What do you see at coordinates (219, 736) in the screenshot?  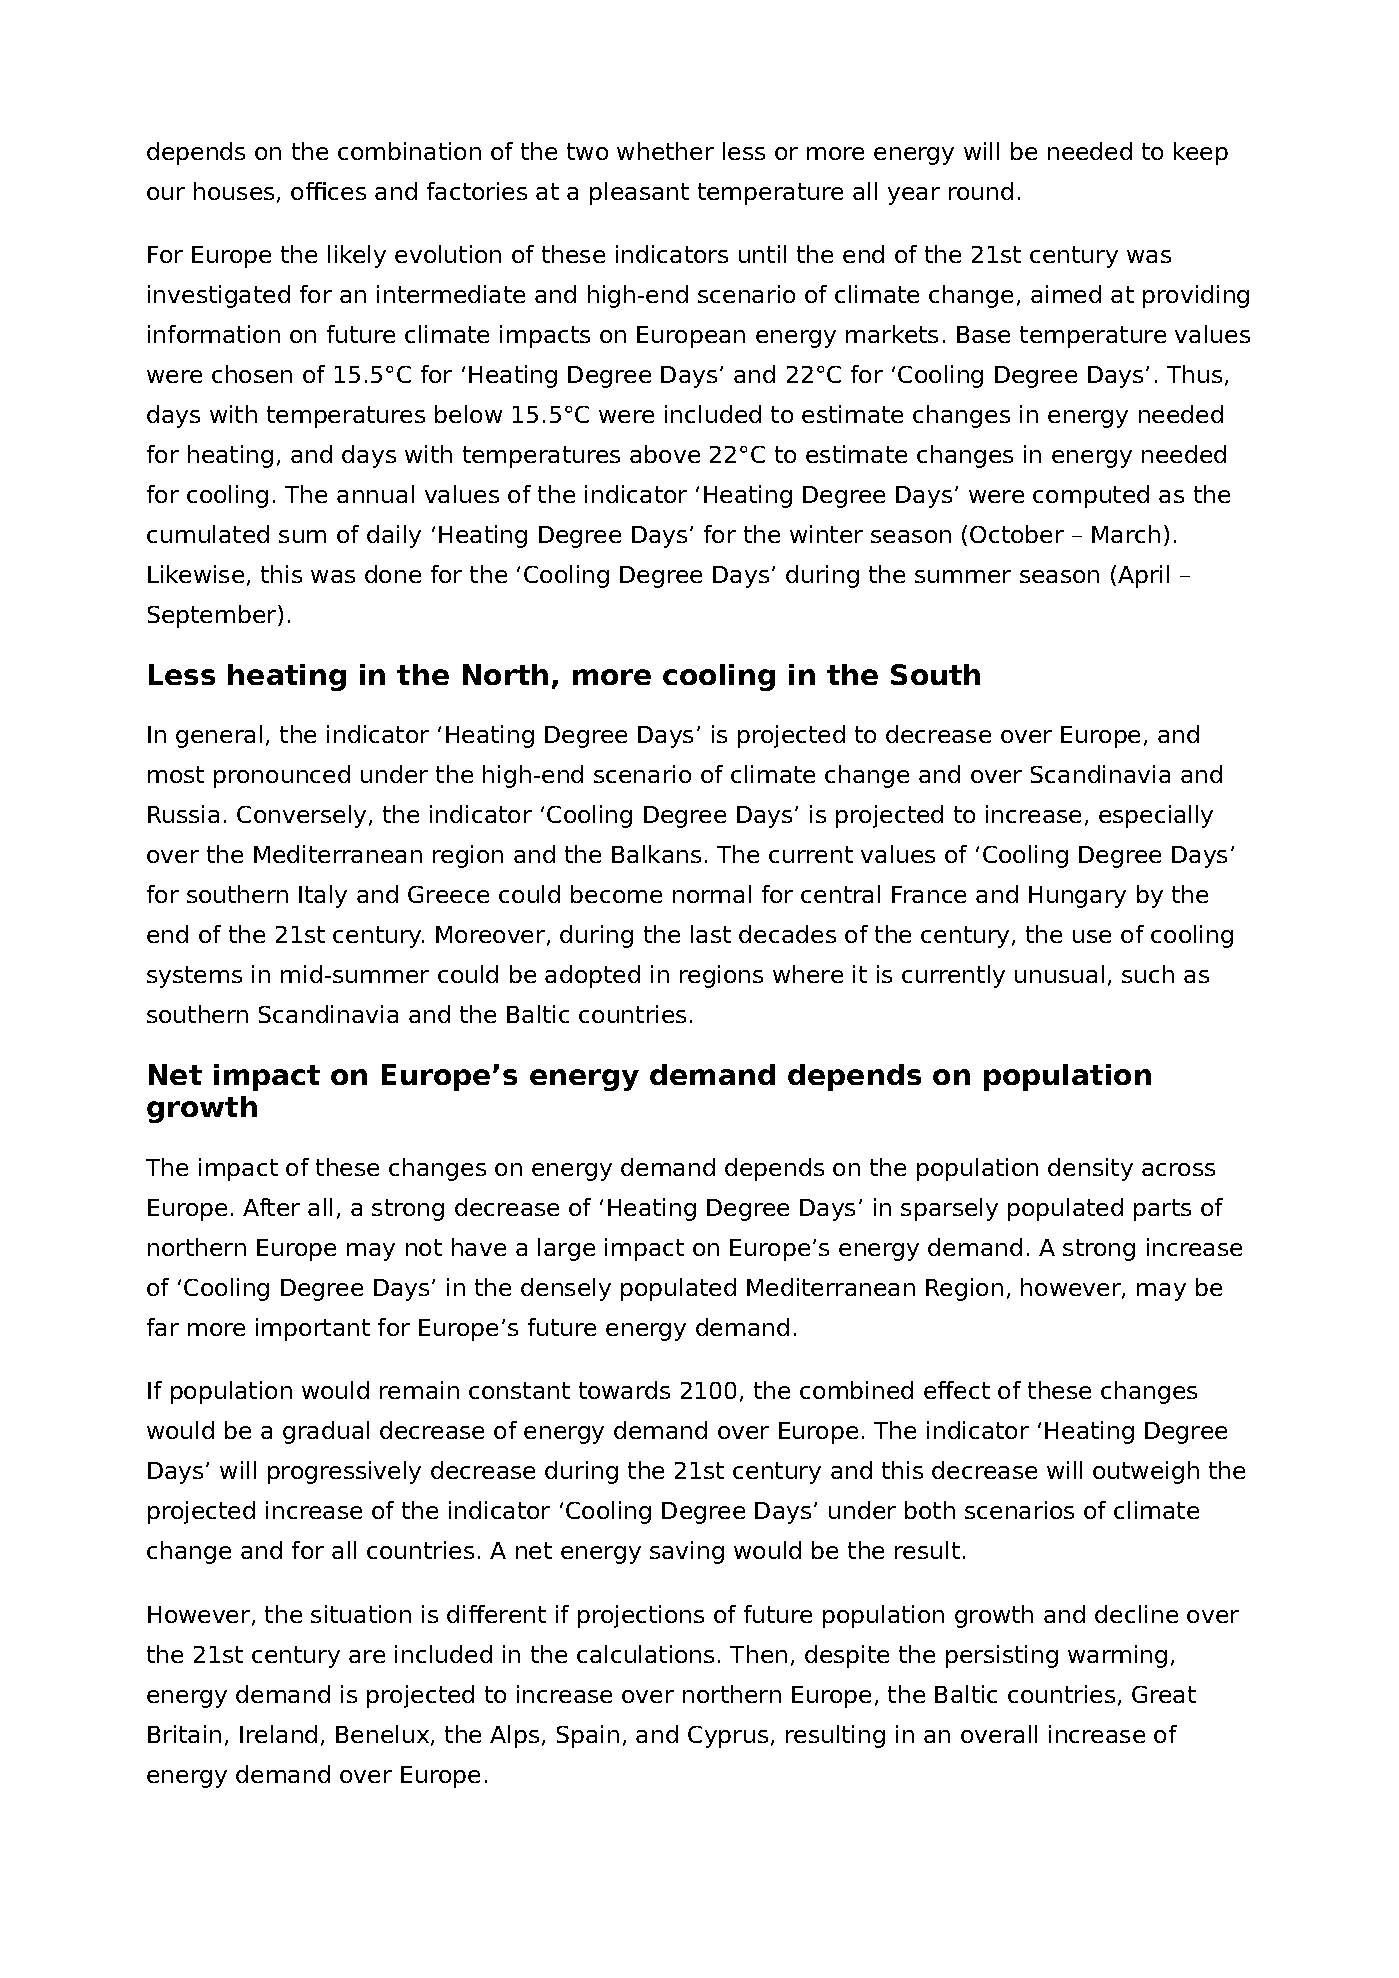 I see `general` at bounding box center [219, 736].
